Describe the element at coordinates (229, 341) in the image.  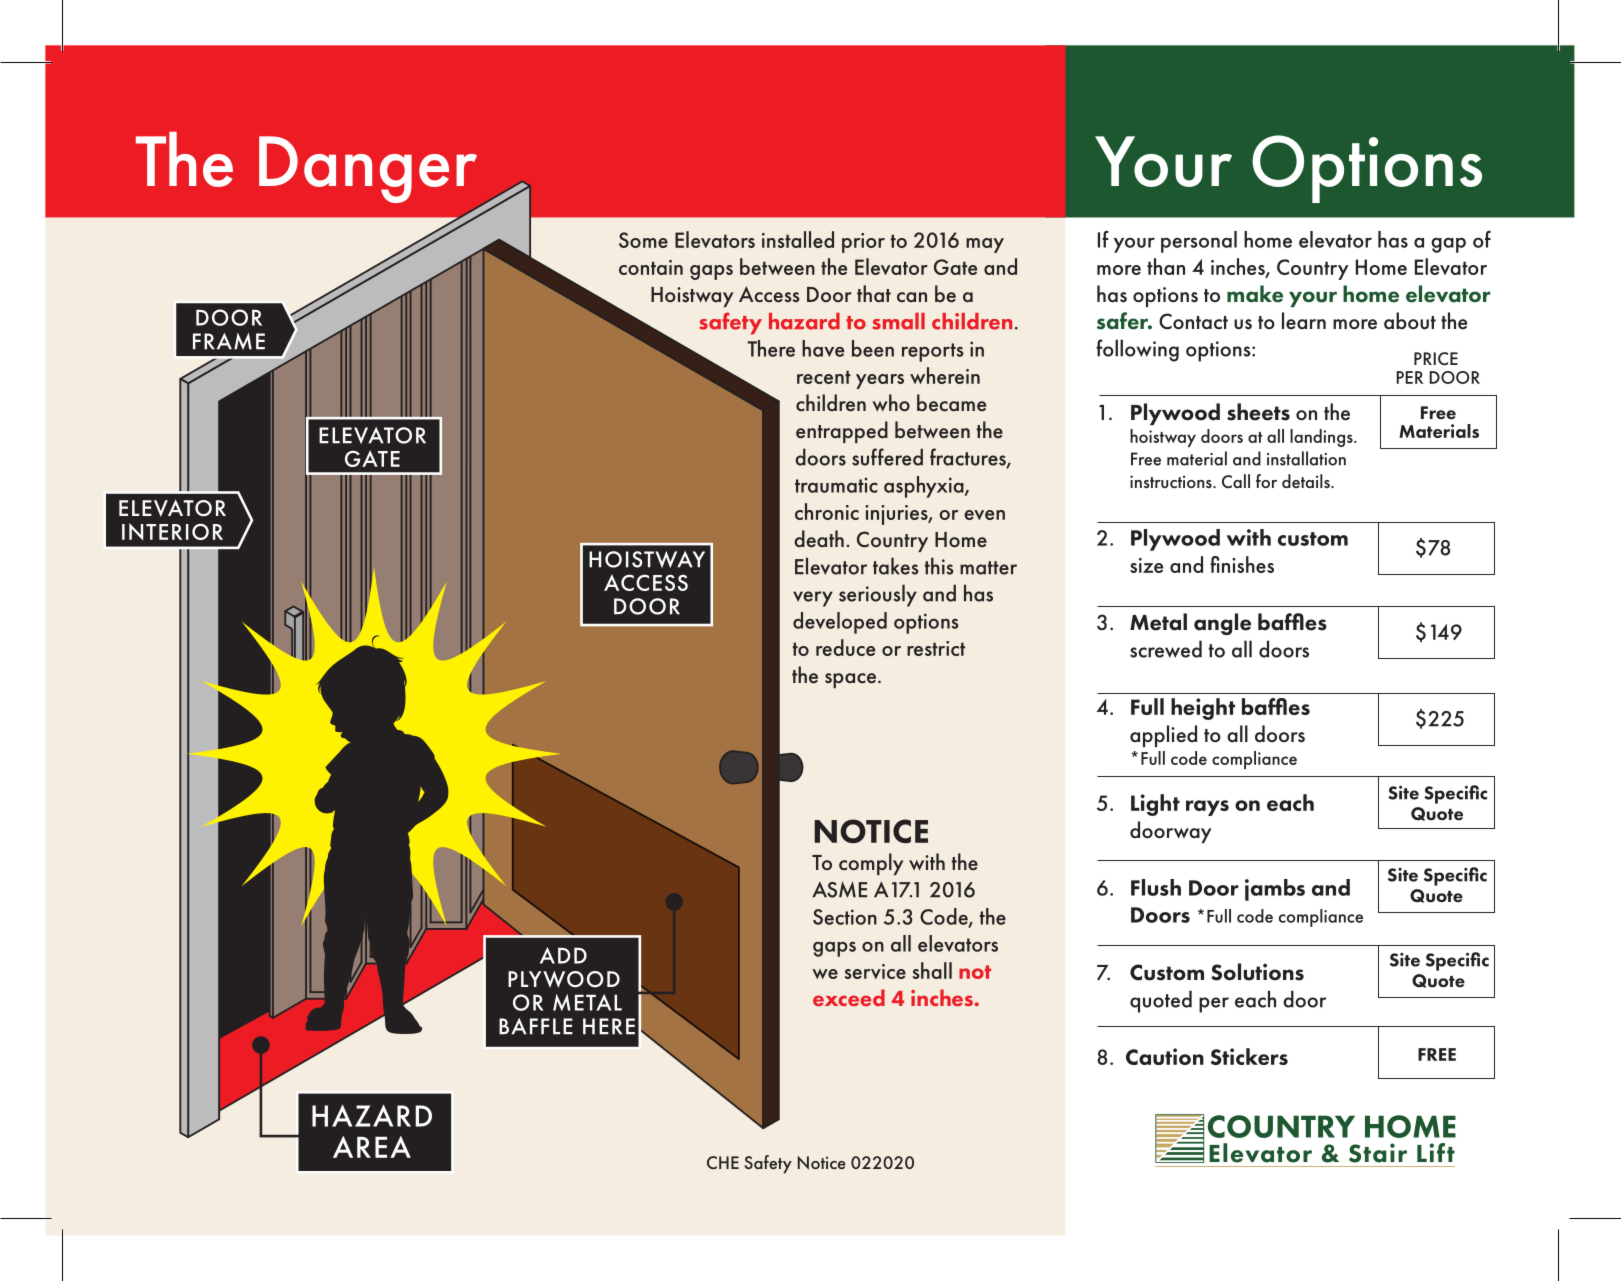
I see `FRAME` at that location.
